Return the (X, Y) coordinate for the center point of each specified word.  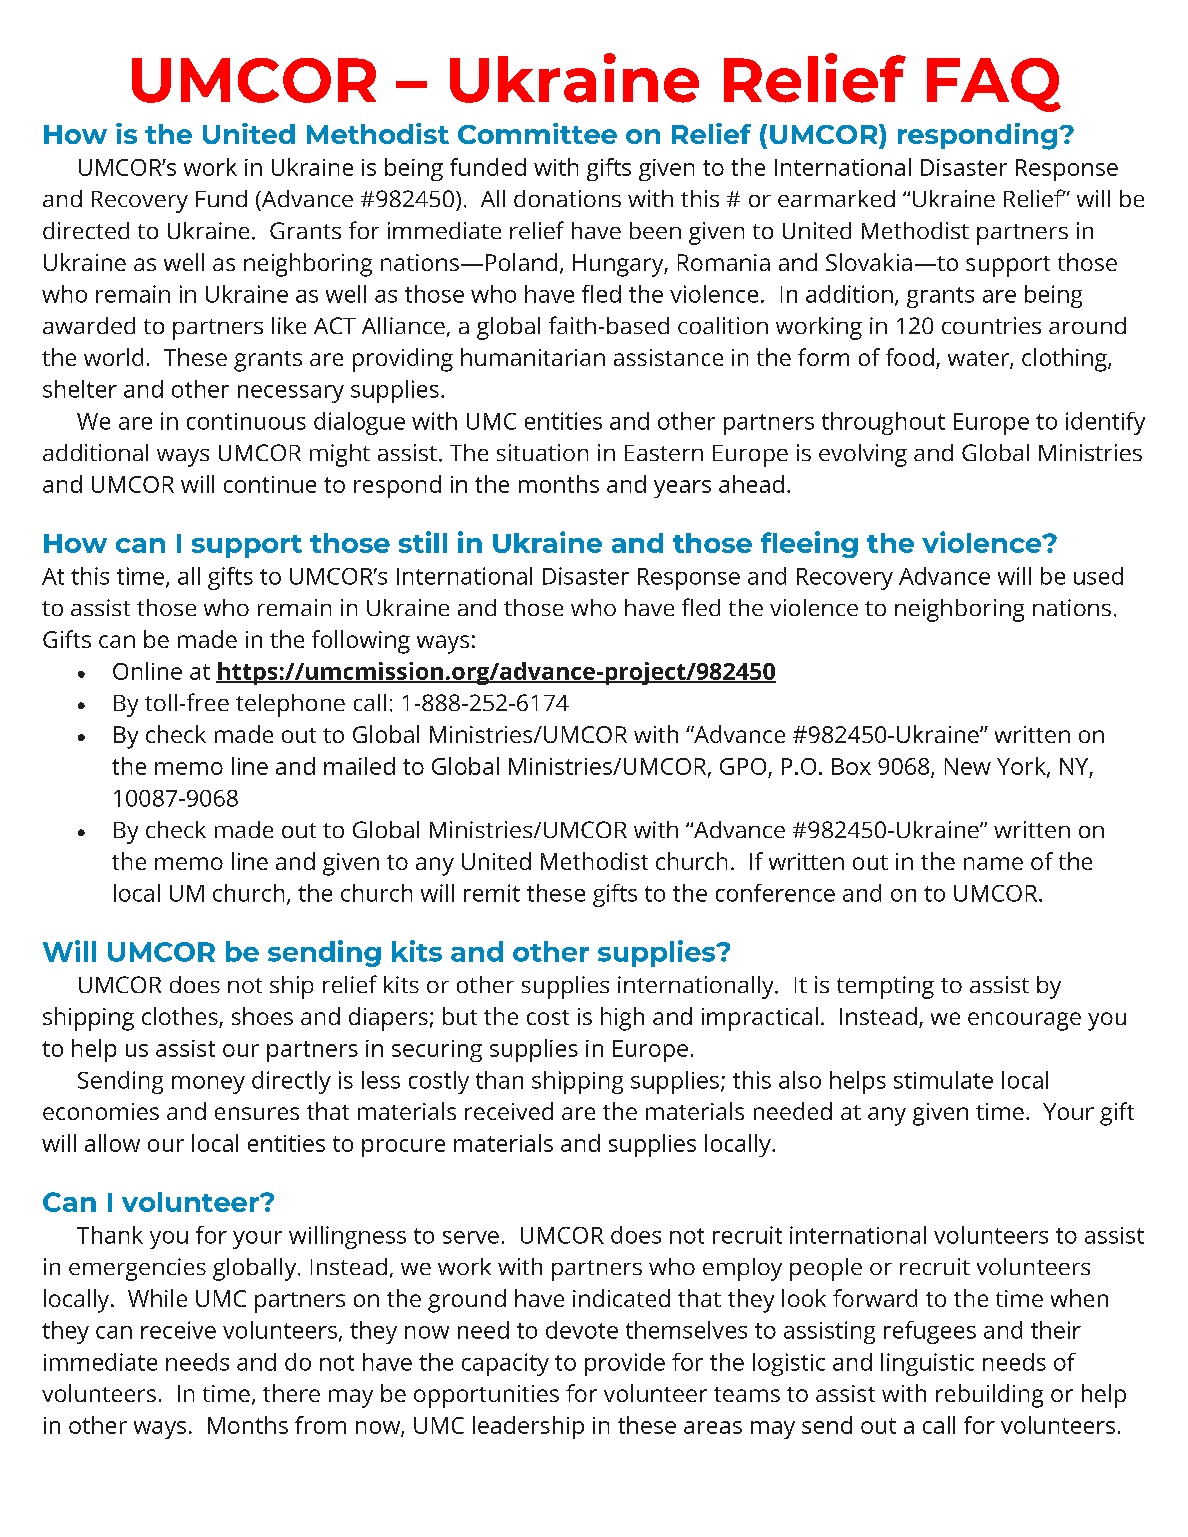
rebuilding (989, 1396)
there (291, 1393)
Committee (537, 133)
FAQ (994, 85)
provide (625, 1364)
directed (86, 230)
